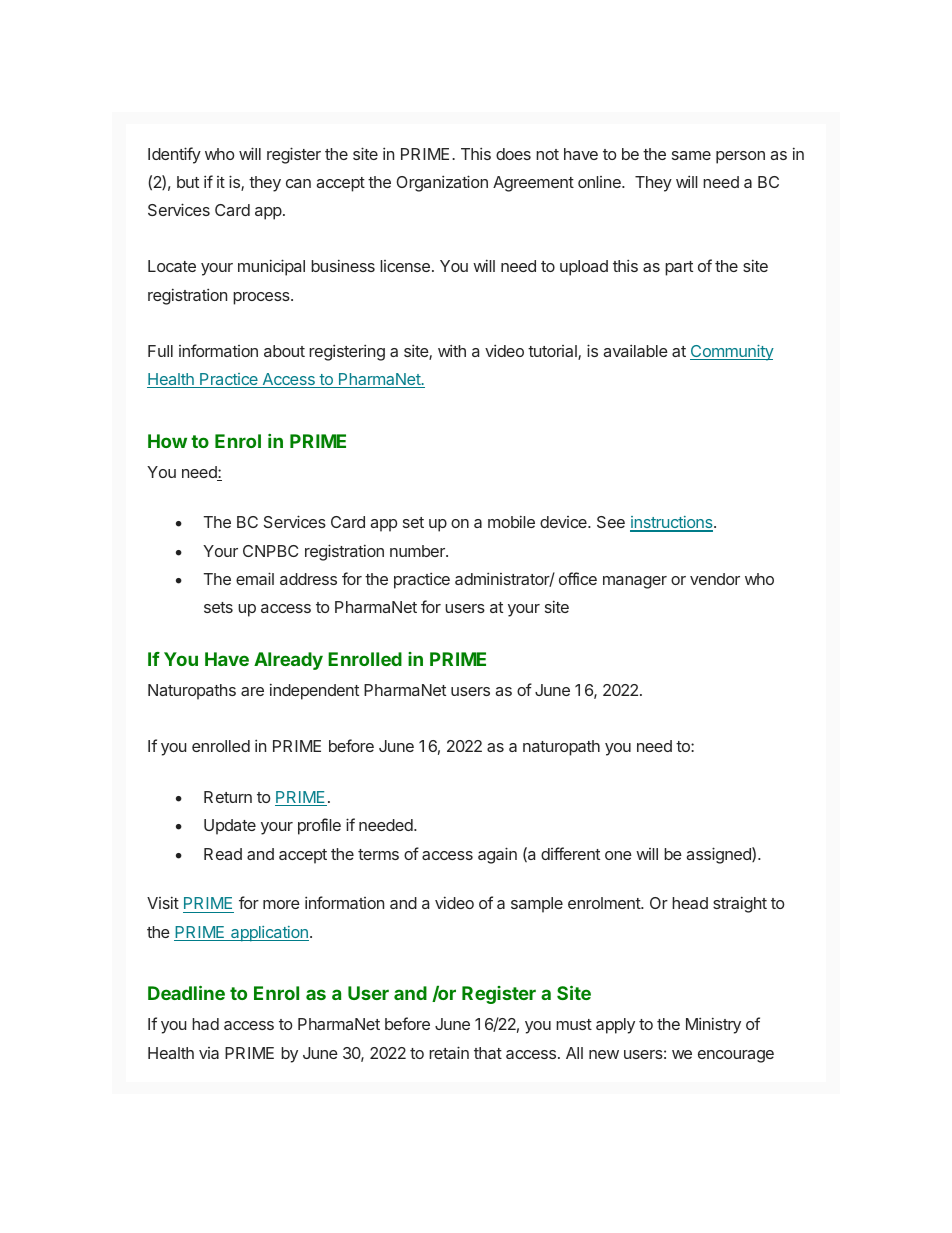  Describe the element at coordinates (188, 182) in the screenshot. I see `but` at that location.
